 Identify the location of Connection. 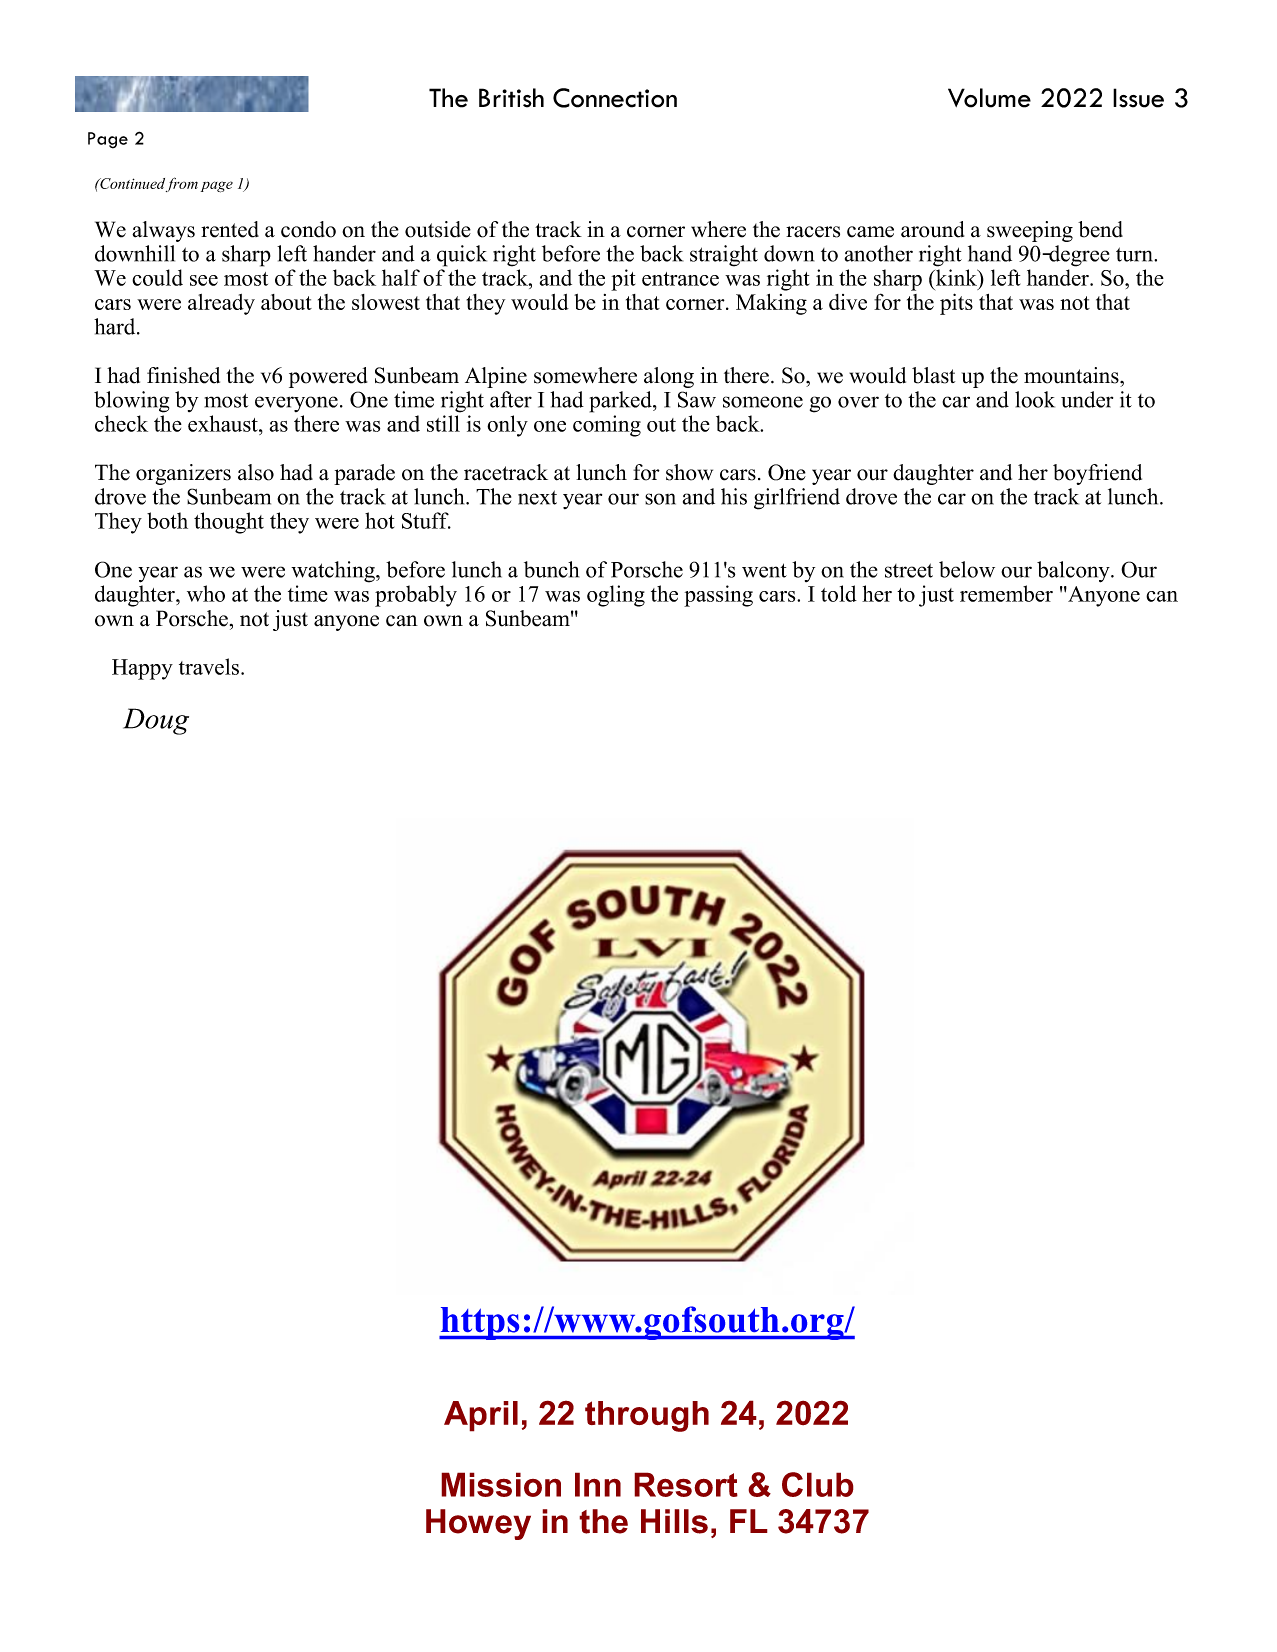
(615, 98).
